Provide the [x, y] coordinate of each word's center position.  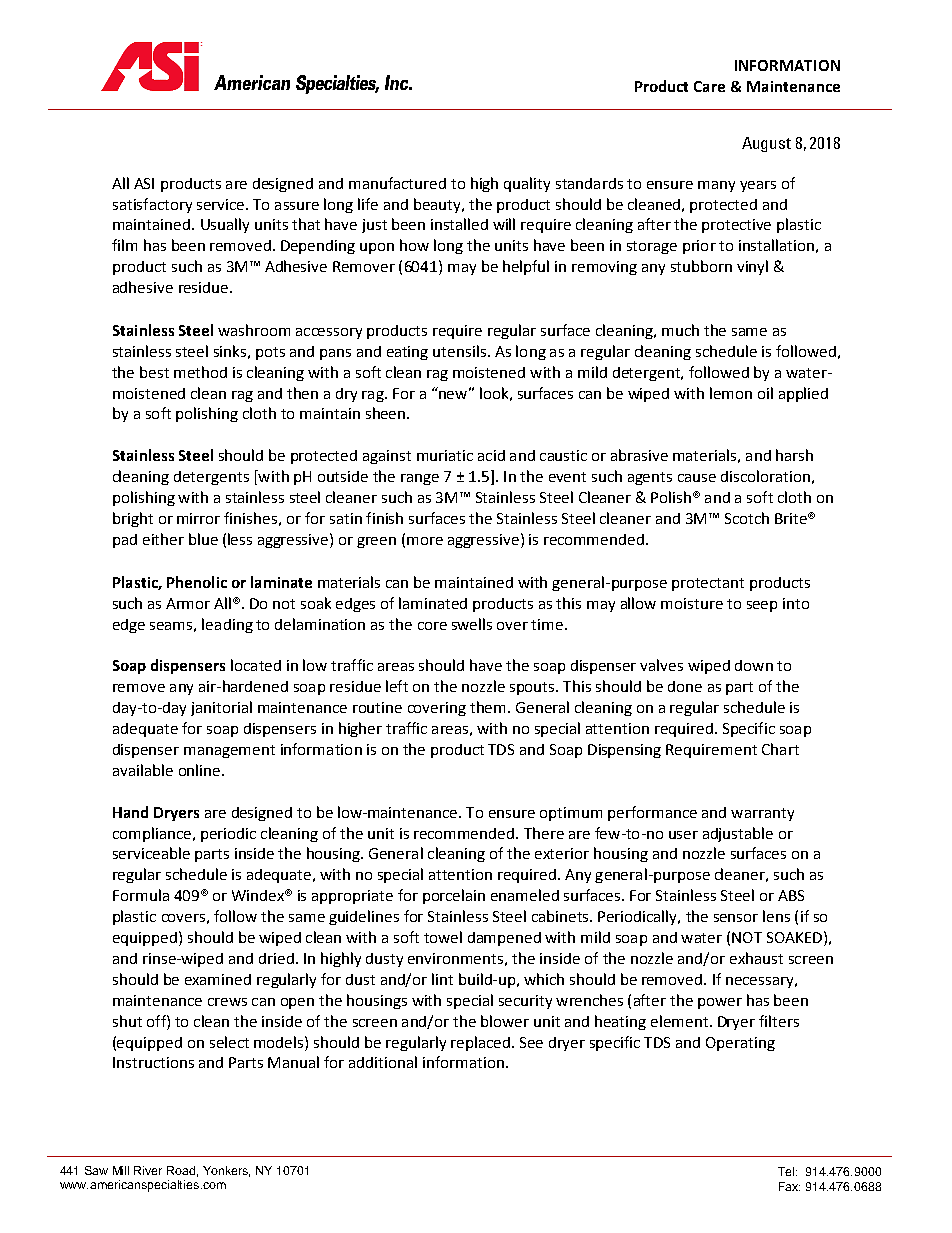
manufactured [397, 183]
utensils [461, 351]
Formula [141, 895]
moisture [692, 603]
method [200, 372]
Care [709, 86]
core [432, 626]
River [148, 1170]
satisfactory [152, 205]
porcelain [454, 896]
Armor [188, 603]
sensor [736, 918]
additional [383, 1062]
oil [765, 393]
